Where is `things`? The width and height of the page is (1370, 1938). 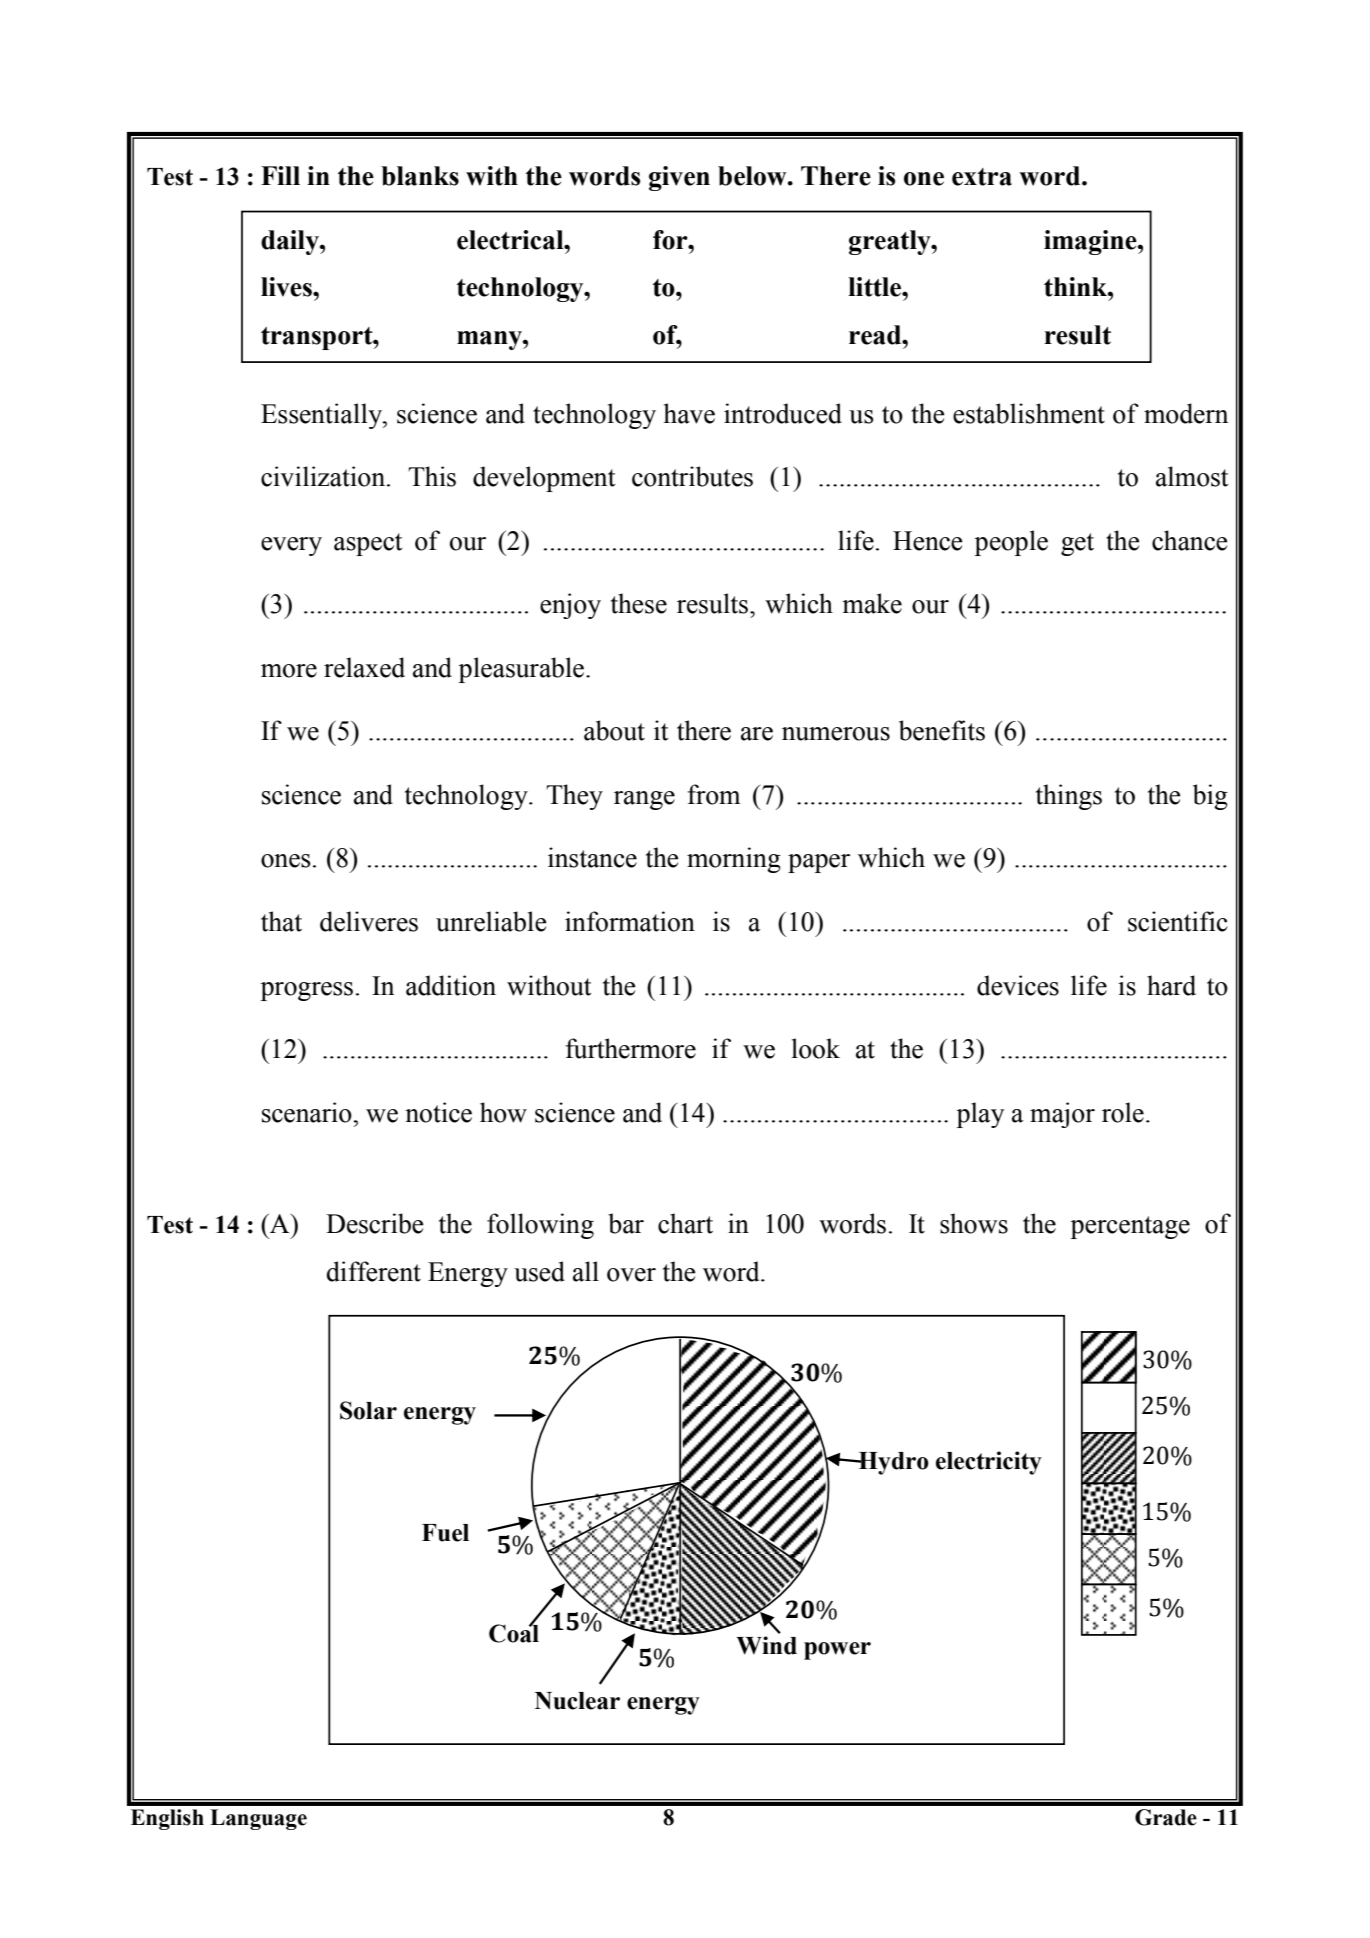 things is located at coordinates (1069, 797).
